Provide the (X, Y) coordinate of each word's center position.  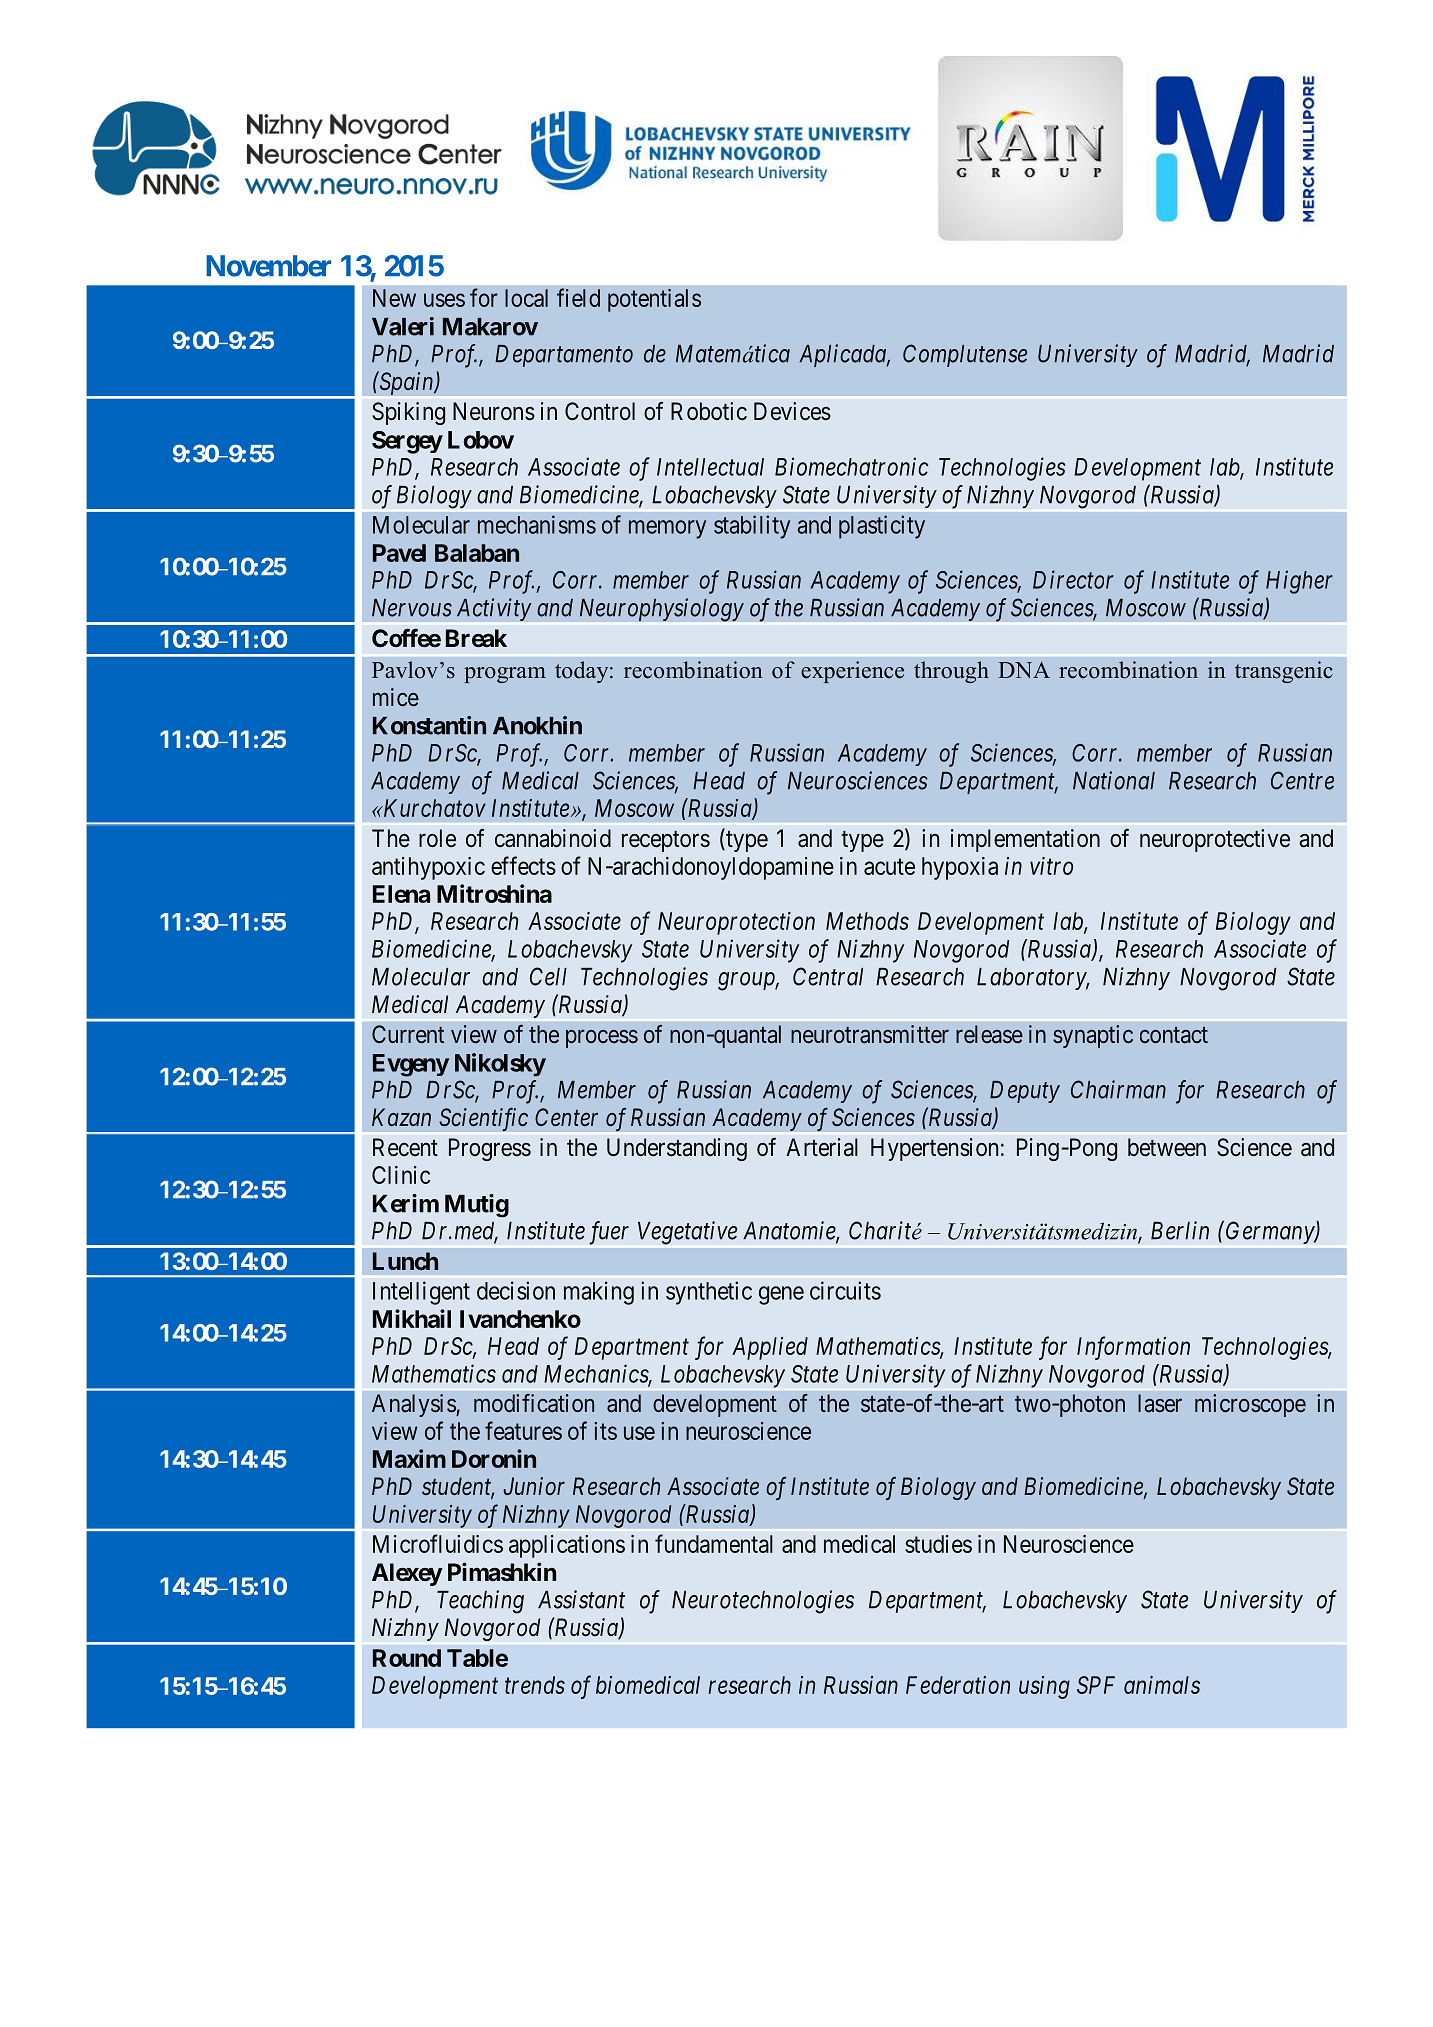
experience (852, 672)
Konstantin (429, 725)
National (1114, 780)
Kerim (406, 1203)
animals (1162, 1685)
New (394, 298)
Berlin (1180, 1230)
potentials (654, 300)
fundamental (714, 1543)
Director (1073, 579)
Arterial (822, 1147)
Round (407, 1658)
